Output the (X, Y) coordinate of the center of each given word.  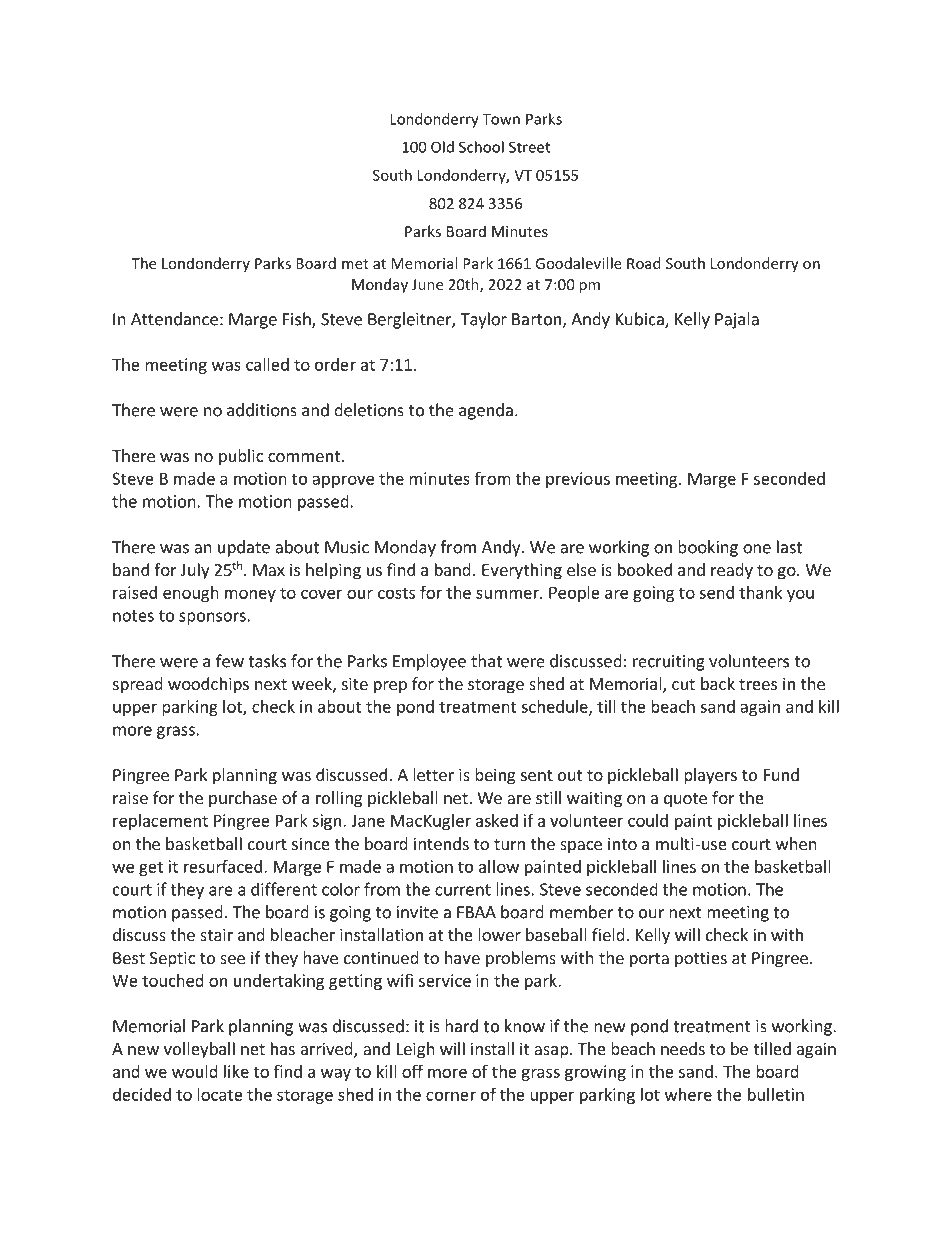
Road (643, 263)
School (481, 147)
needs (683, 1048)
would (195, 1071)
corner (451, 1096)
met (355, 264)
